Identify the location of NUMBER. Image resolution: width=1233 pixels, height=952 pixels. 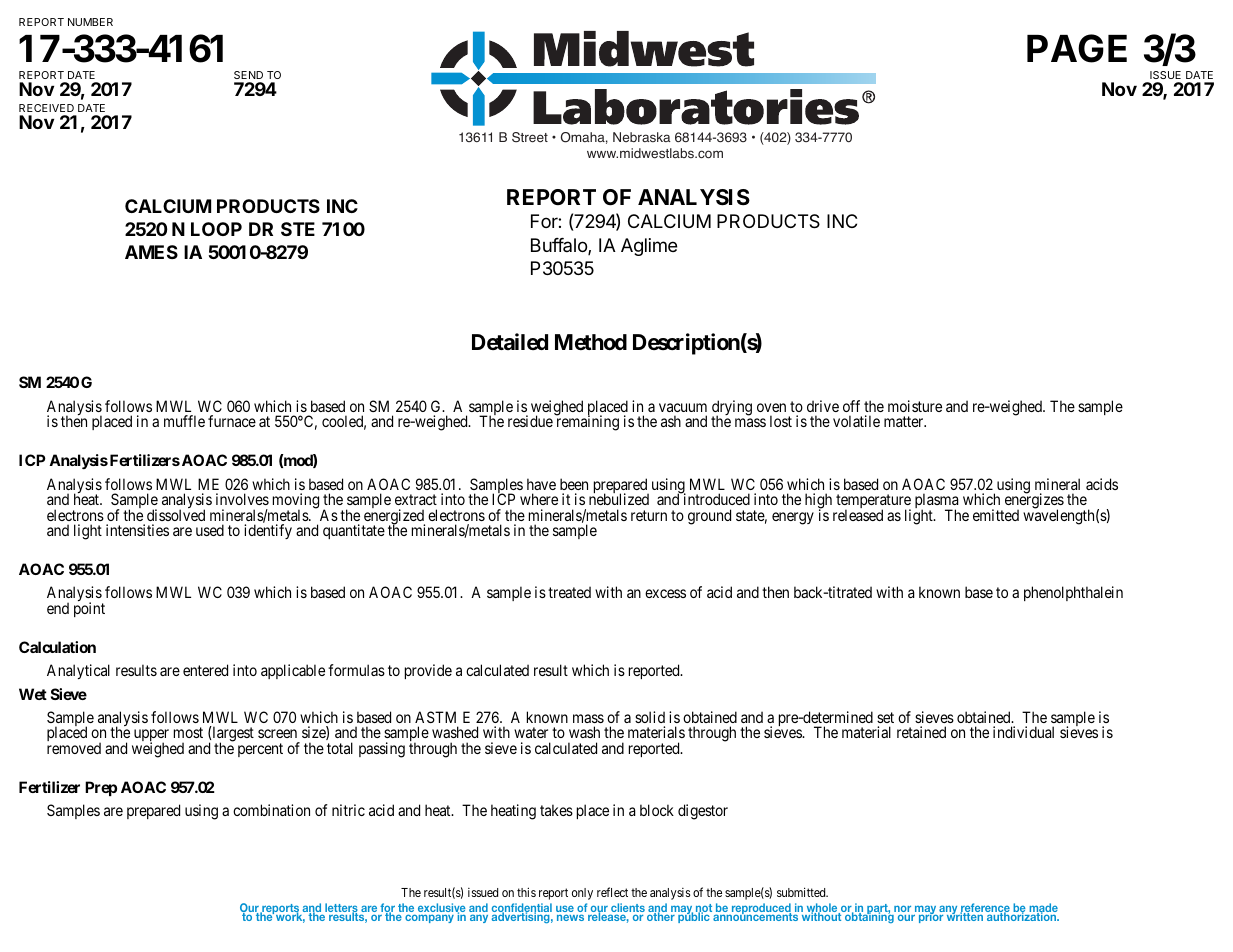
(90, 22).
